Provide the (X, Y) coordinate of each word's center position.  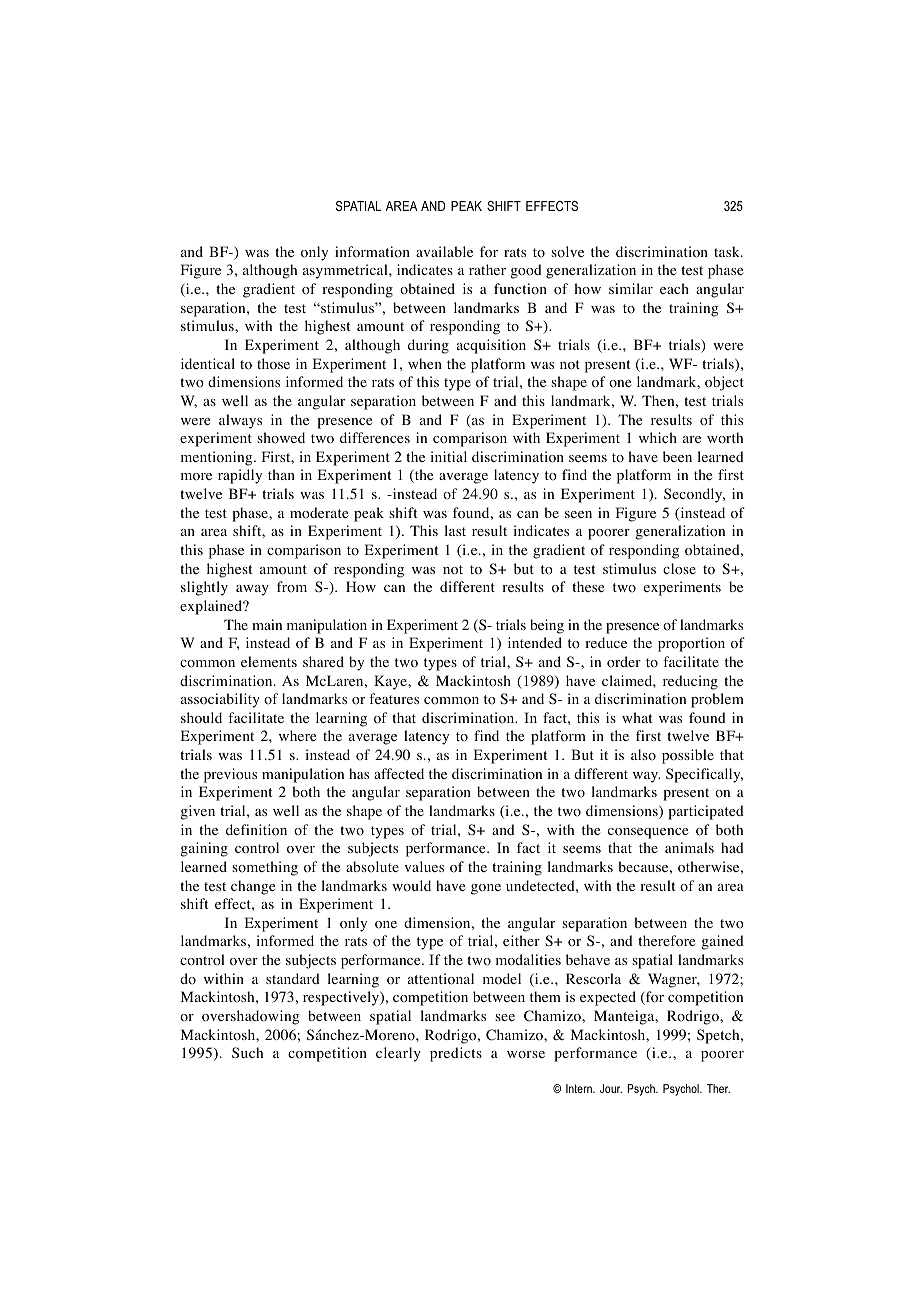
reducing (690, 682)
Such (247, 1052)
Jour (611, 1088)
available (444, 251)
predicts (456, 1054)
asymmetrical (346, 271)
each (674, 288)
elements (269, 661)
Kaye (391, 682)
